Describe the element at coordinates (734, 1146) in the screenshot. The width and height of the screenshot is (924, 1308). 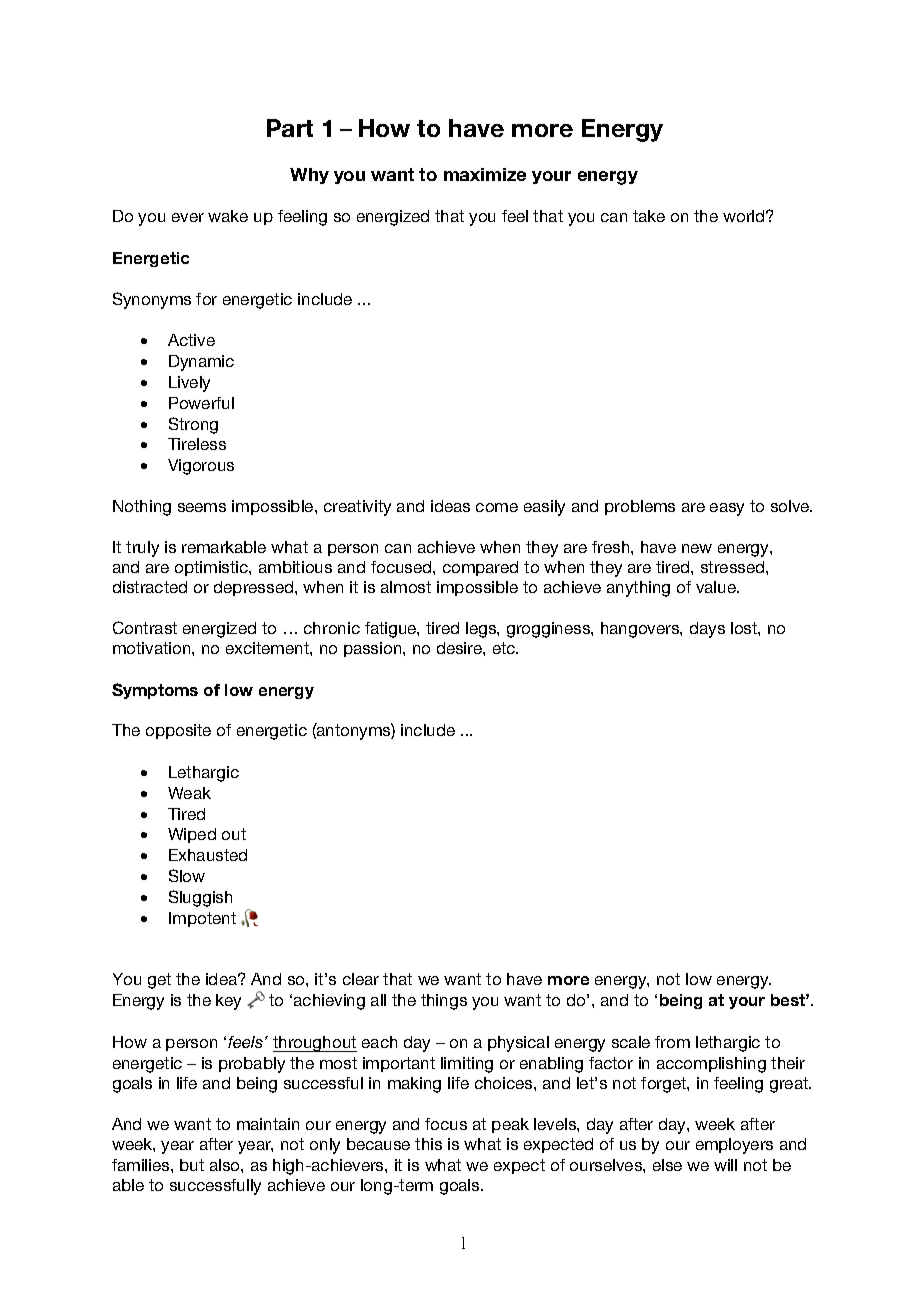
I see `employers` at that location.
